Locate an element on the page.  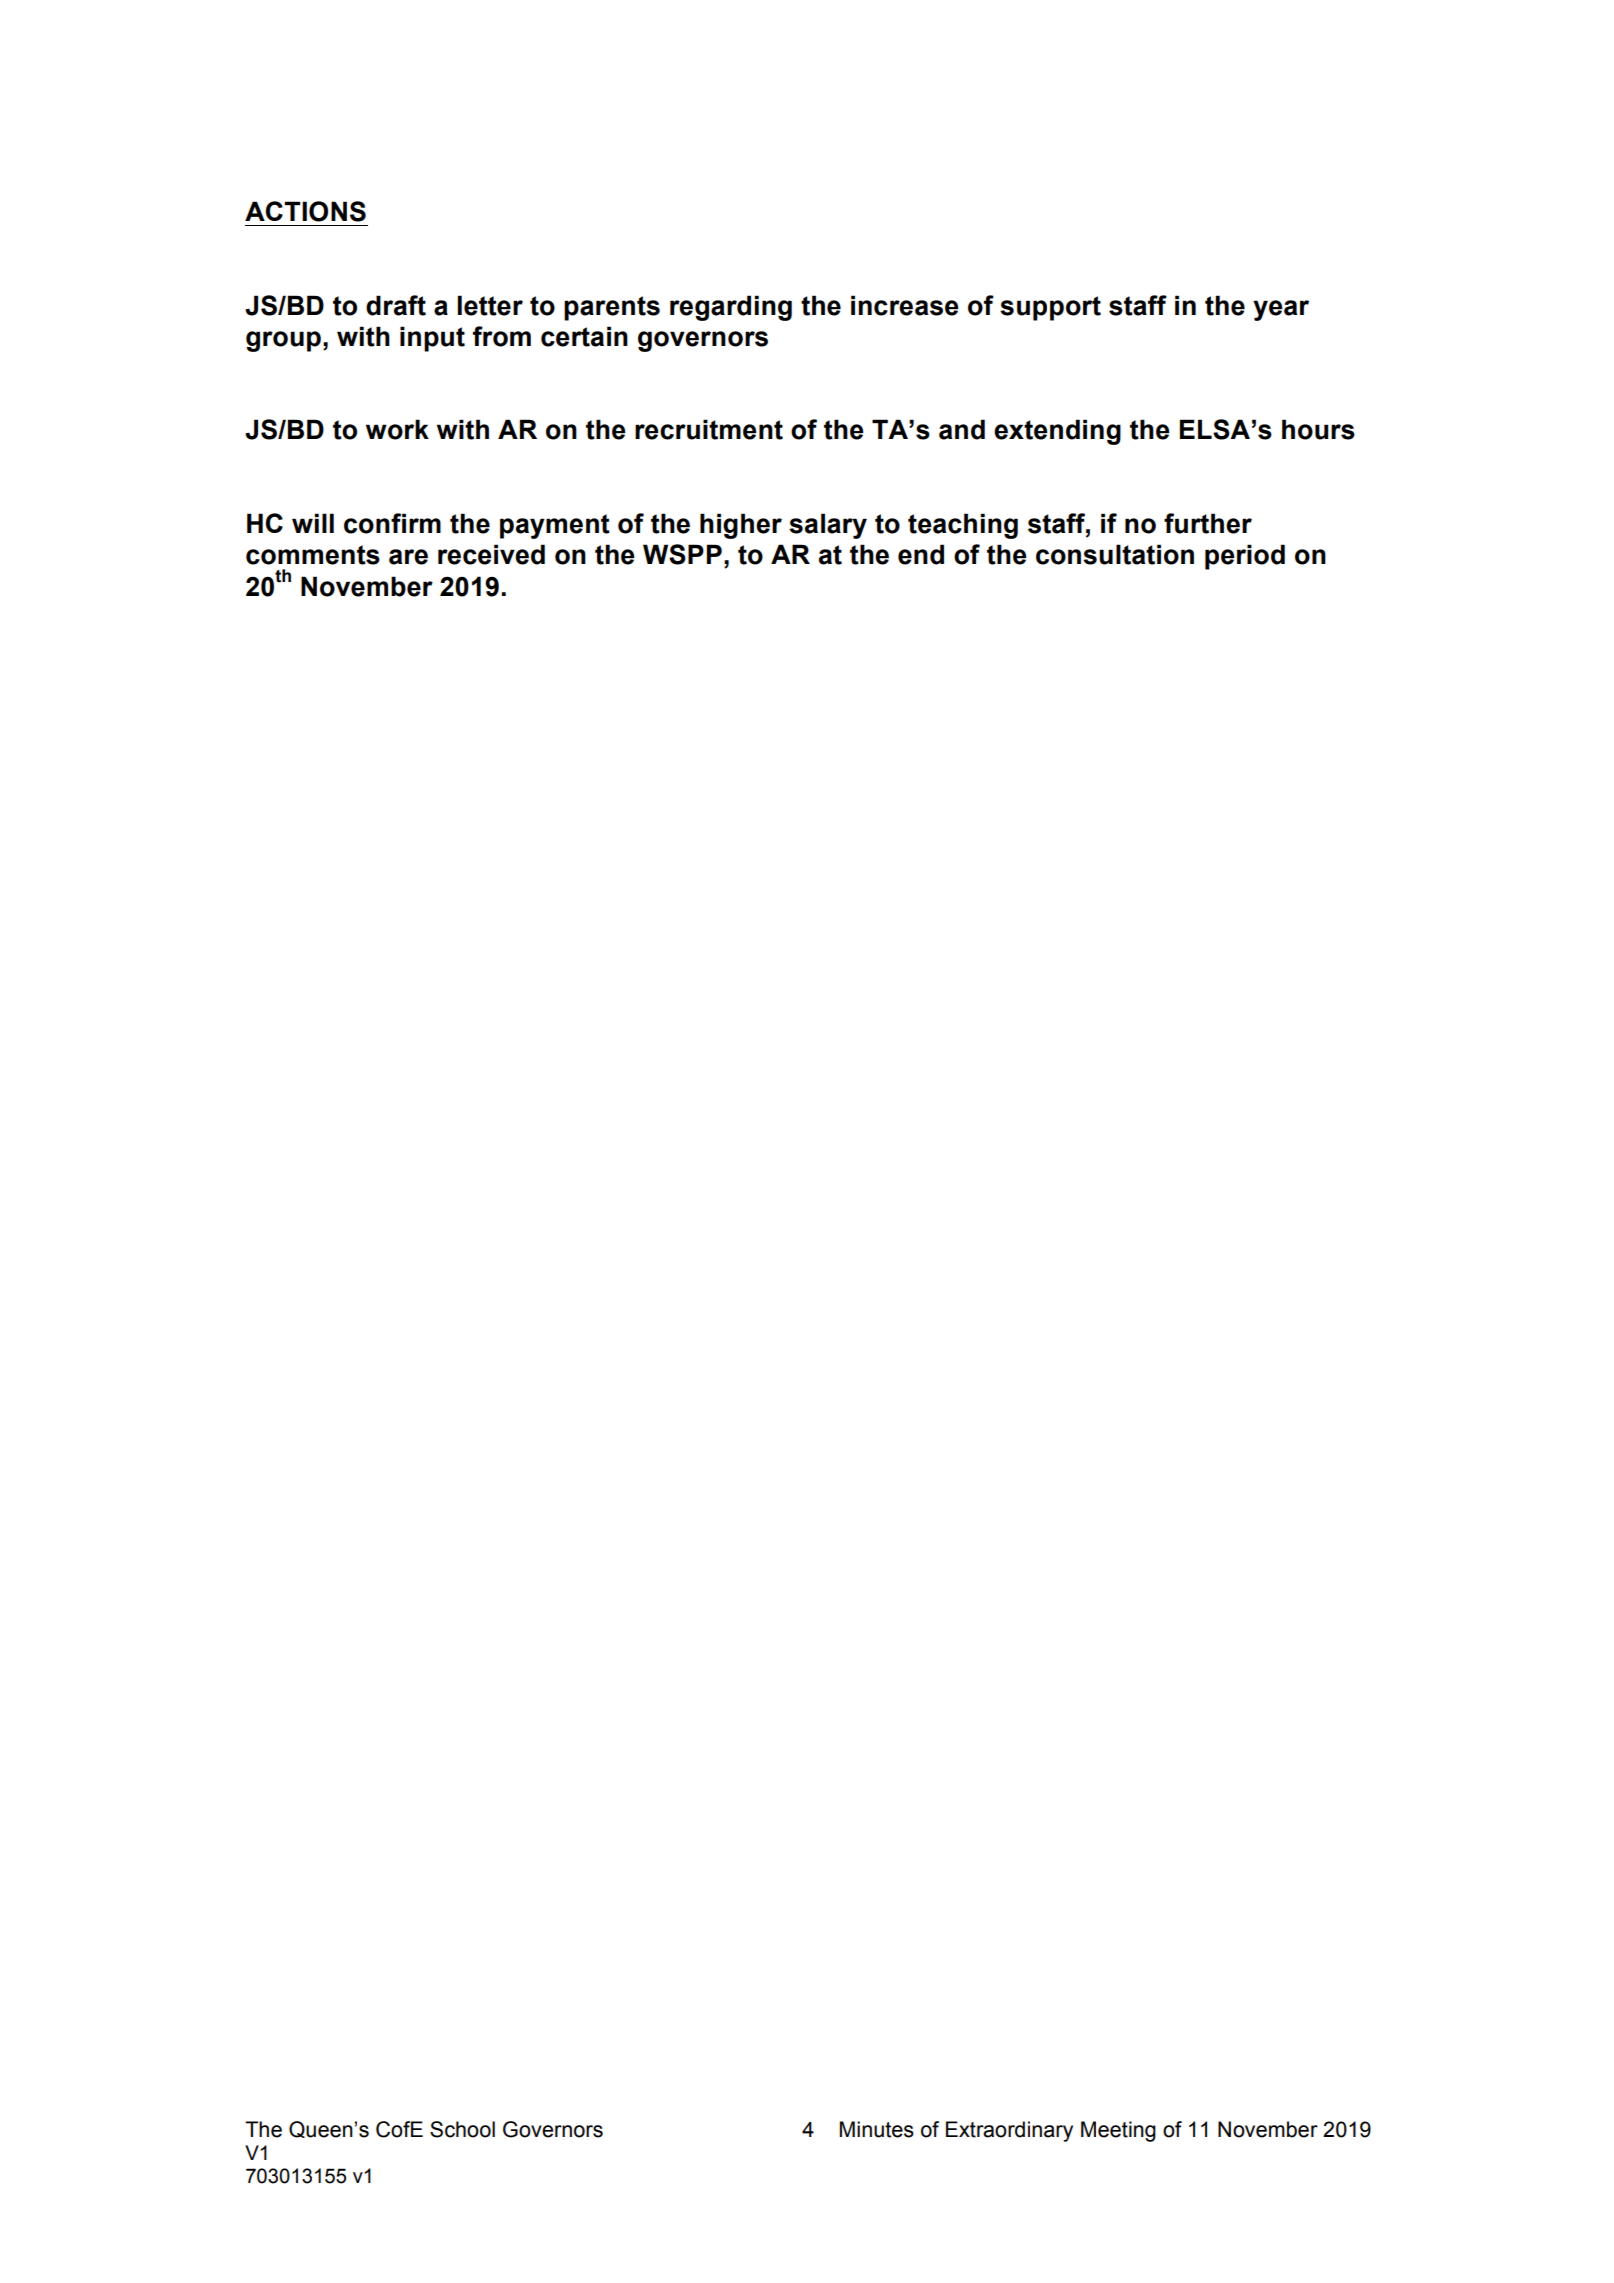
year is located at coordinates (1281, 310).
